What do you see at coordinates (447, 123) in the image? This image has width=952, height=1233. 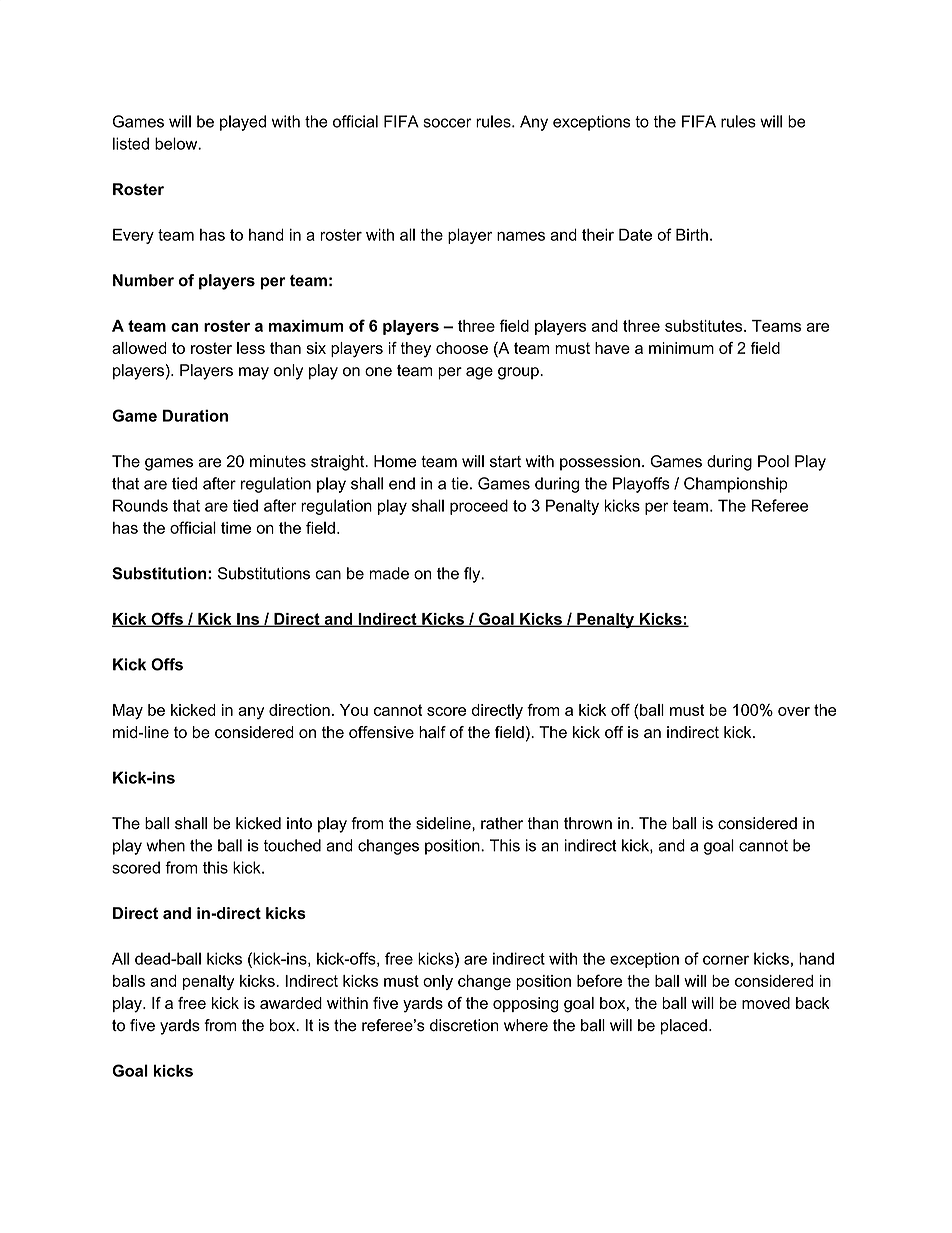 I see `soccer` at bounding box center [447, 123].
